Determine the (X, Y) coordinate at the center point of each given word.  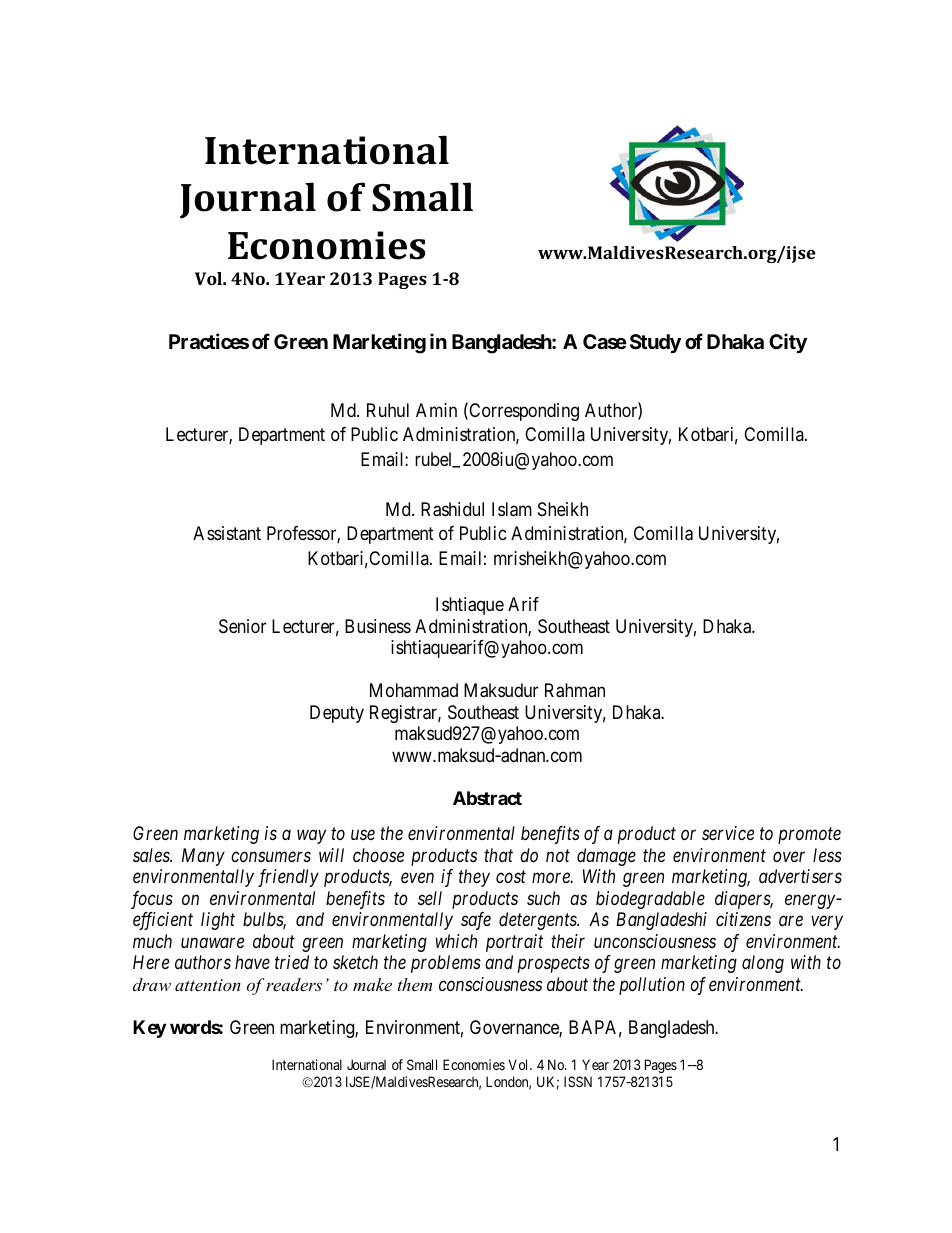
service (728, 833)
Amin (436, 410)
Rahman (575, 690)
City (788, 343)
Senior (242, 626)
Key (149, 1029)
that (498, 855)
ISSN (578, 1081)
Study (655, 343)
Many (203, 857)
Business (378, 626)
